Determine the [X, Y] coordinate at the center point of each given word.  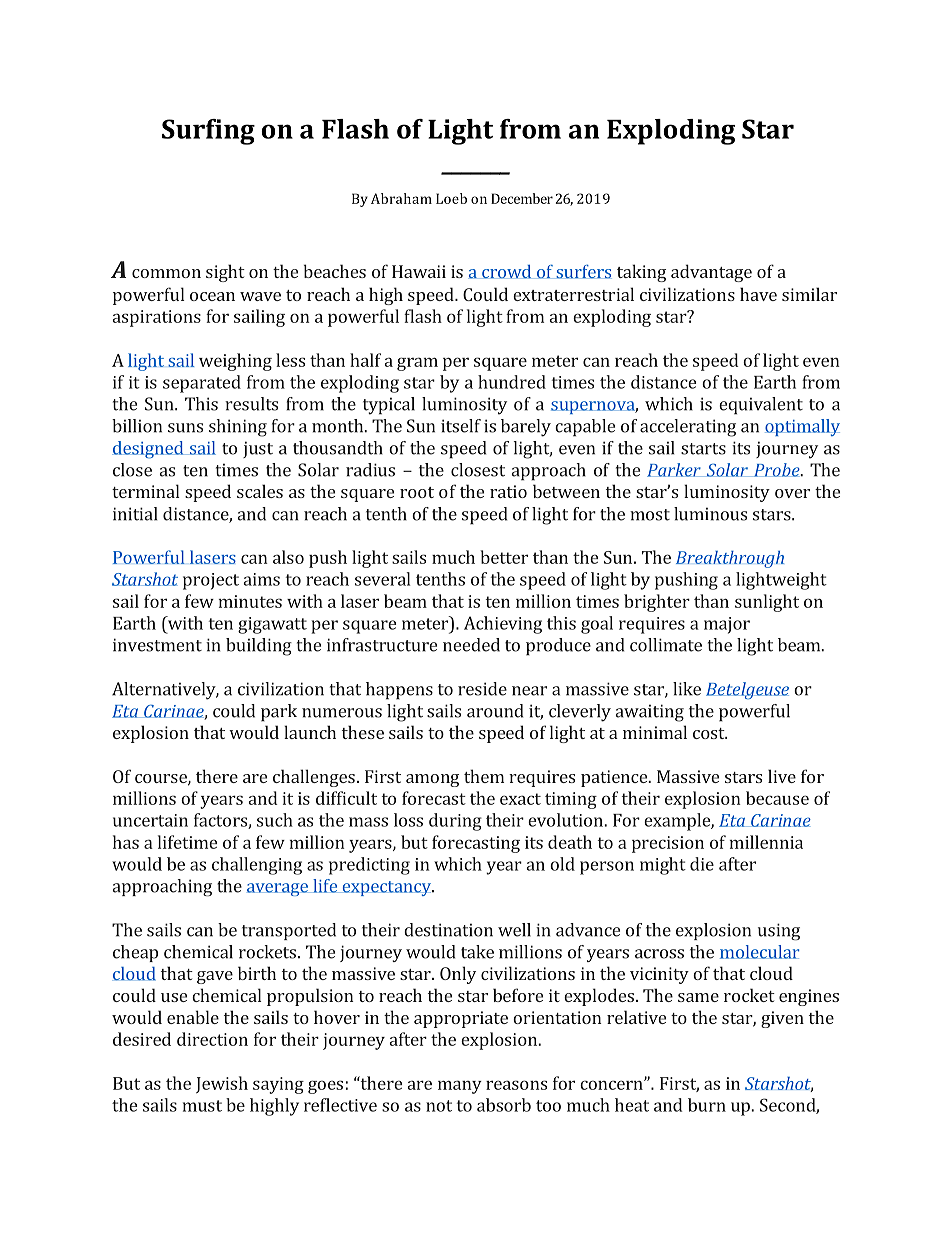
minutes [250, 601]
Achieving [503, 625]
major [727, 625]
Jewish [222, 1084]
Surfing [208, 132]
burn [707, 1105]
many [460, 1087]
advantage [711, 273]
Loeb [451, 198]
